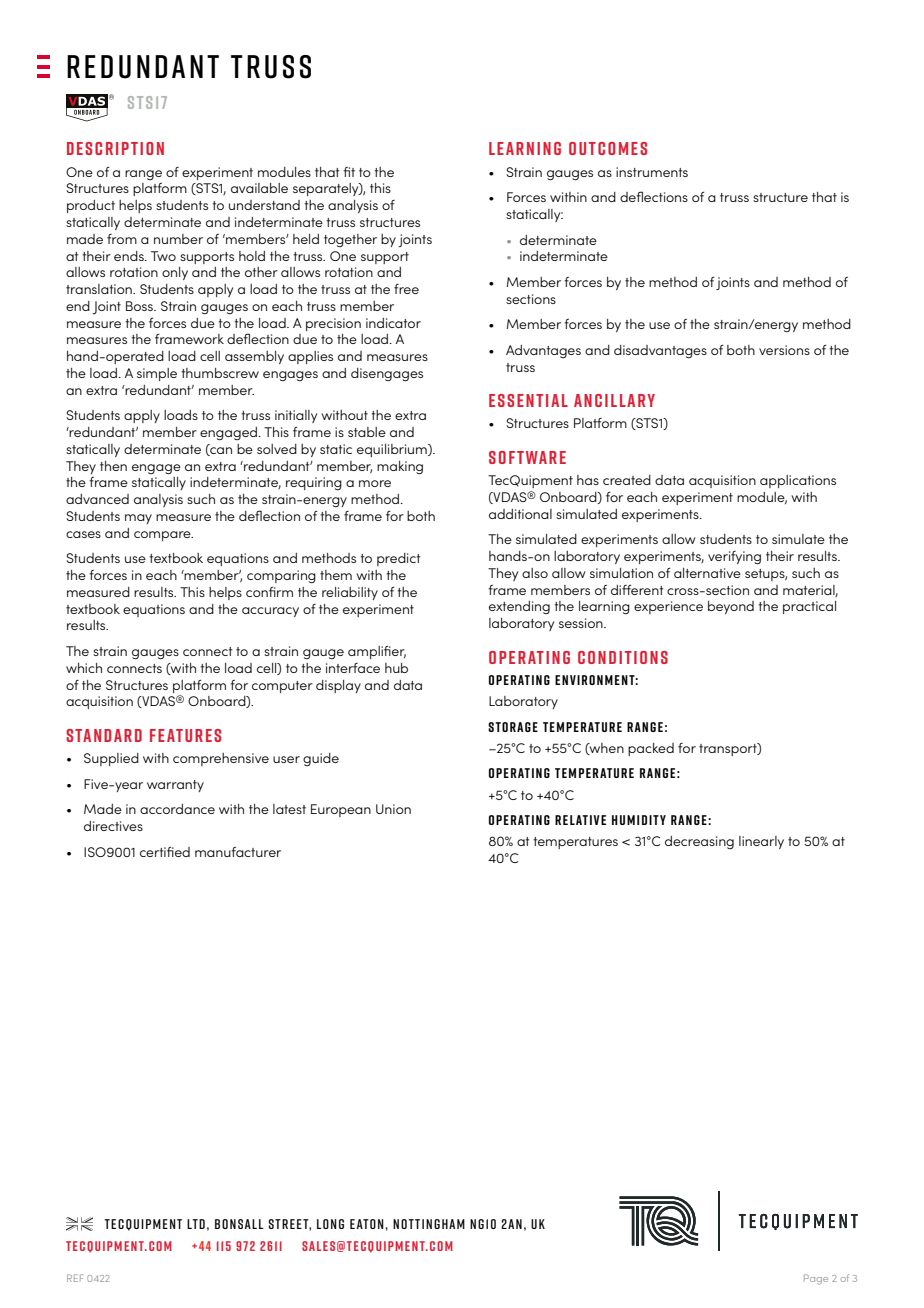  What do you see at coordinates (429, 1224) in the screenshot?
I see `Nottingham` at bounding box center [429, 1224].
